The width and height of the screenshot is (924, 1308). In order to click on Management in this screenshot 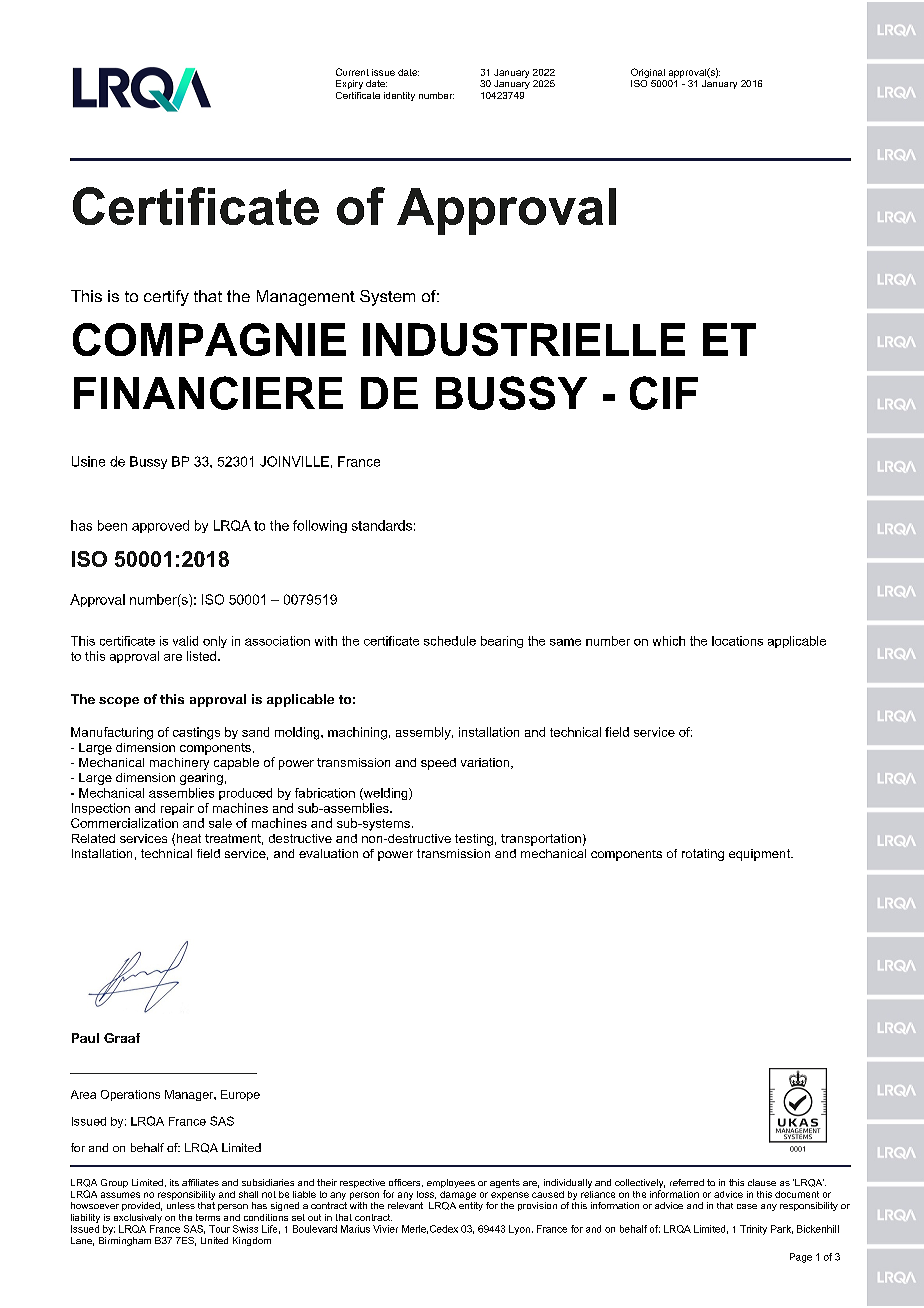, I will do `click(306, 298)`.
